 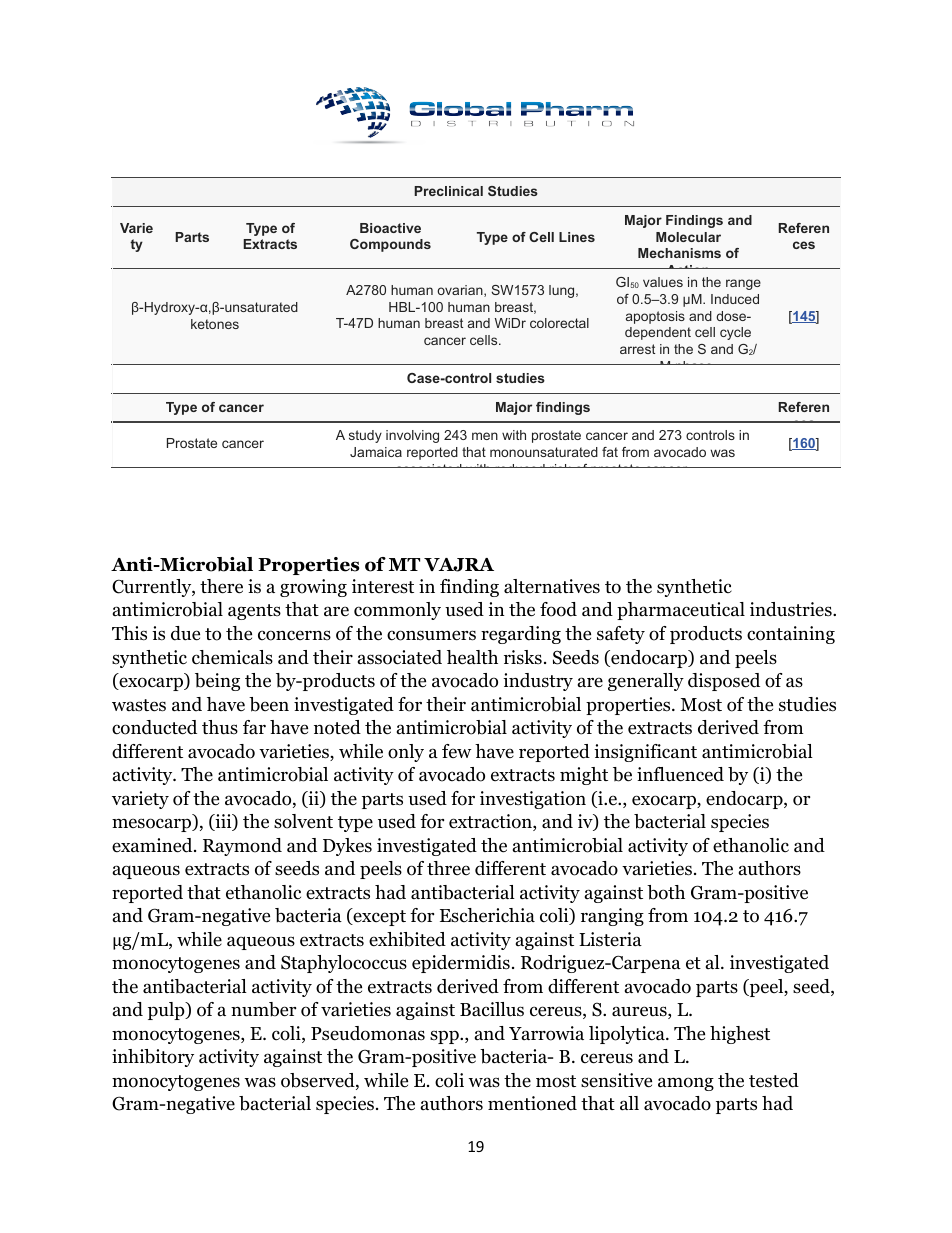 I want to click on Molecular, so click(x=688, y=237).
